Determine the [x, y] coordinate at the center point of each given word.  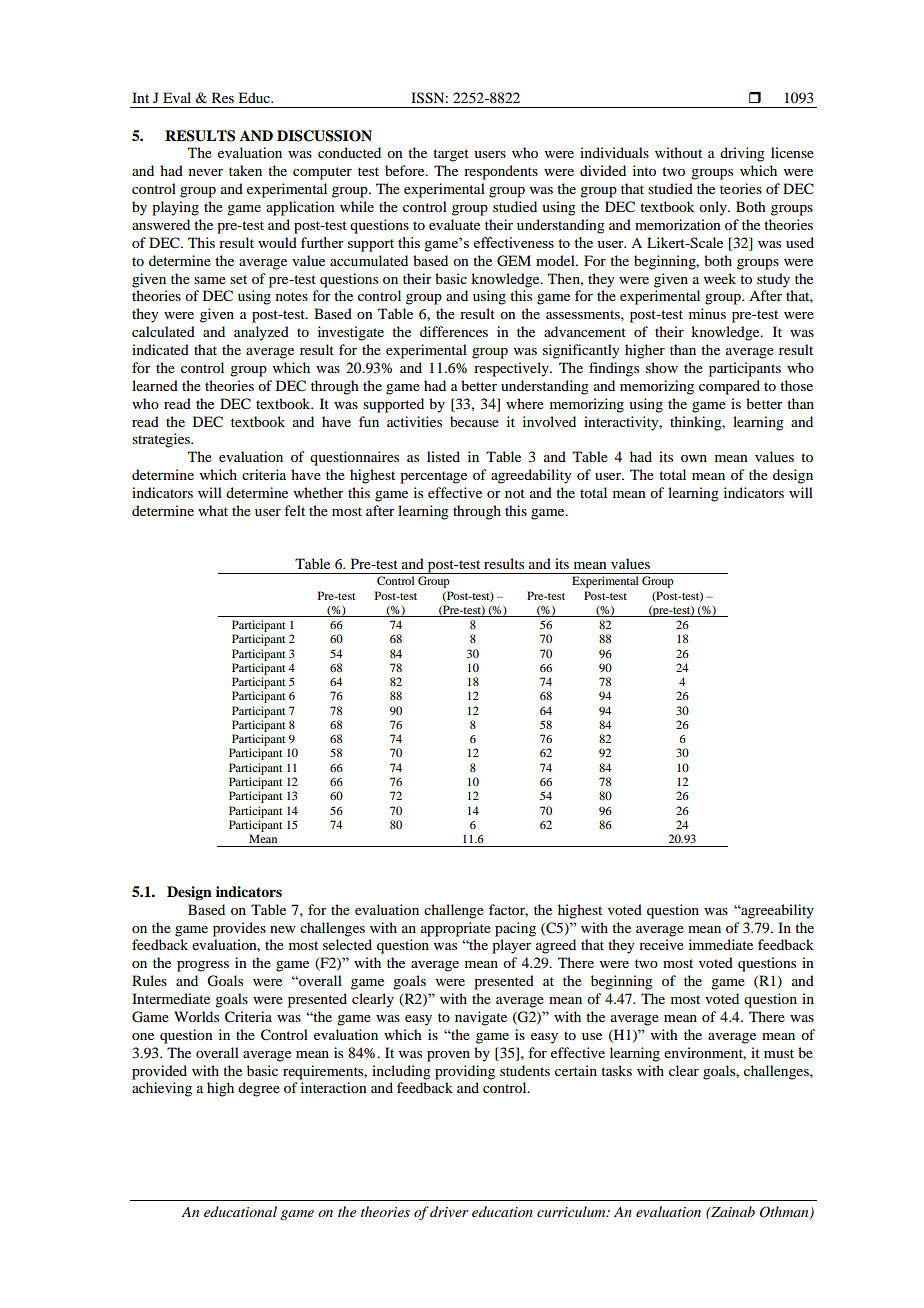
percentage [433, 477]
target [451, 155]
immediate [721, 944]
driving [742, 154]
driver [449, 1211]
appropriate [456, 929]
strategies [162, 440]
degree [259, 1089]
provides [239, 929]
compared [729, 387]
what [213, 510]
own [694, 458]
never [206, 172]
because [474, 421]
